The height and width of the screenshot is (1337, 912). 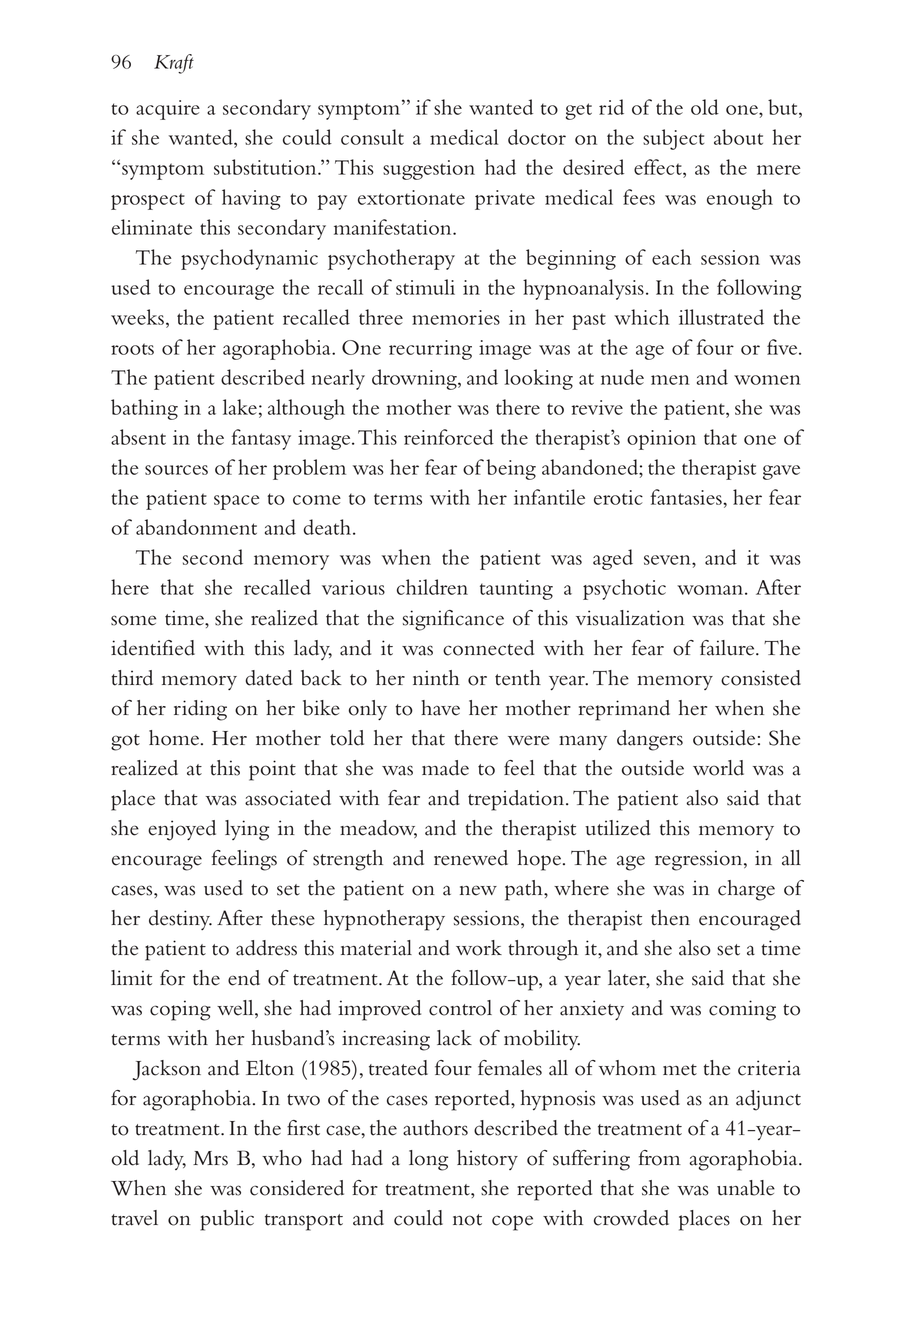 What do you see at coordinates (210, 1158) in the screenshot?
I see `Mrs` at bounding box center [210, 1158].
